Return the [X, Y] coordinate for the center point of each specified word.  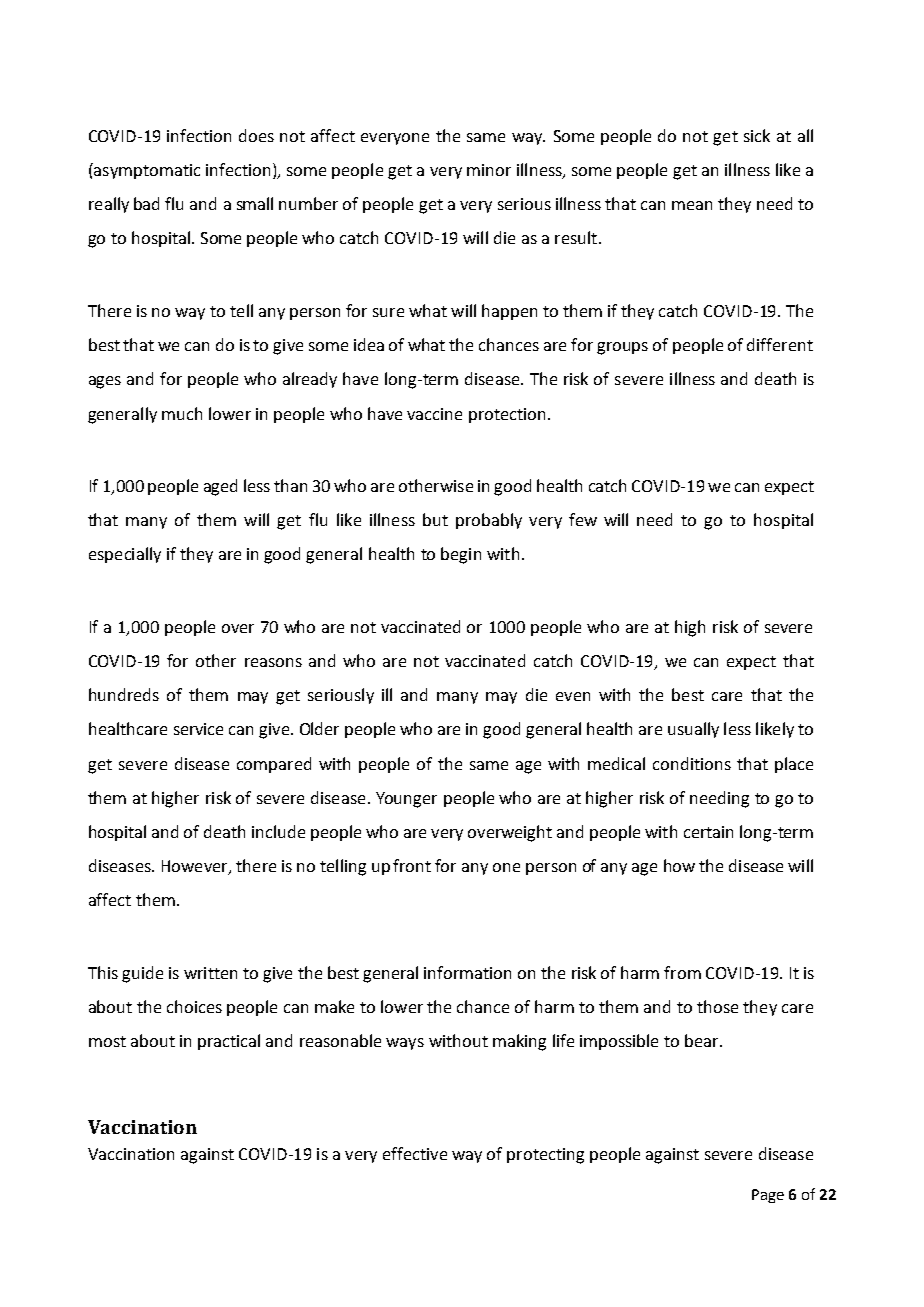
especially [125, 555]
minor [489, 170]
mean [692, 205]
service [198, 729]
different [780, 344]
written [210, 973]
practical [229, 1042]
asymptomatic [146, 171]
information [467, 972]
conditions [692, 763]
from [682, 972]
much [182, 413]
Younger [406, 800]
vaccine [434, 414]
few [583, 519]
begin [461, 555]
